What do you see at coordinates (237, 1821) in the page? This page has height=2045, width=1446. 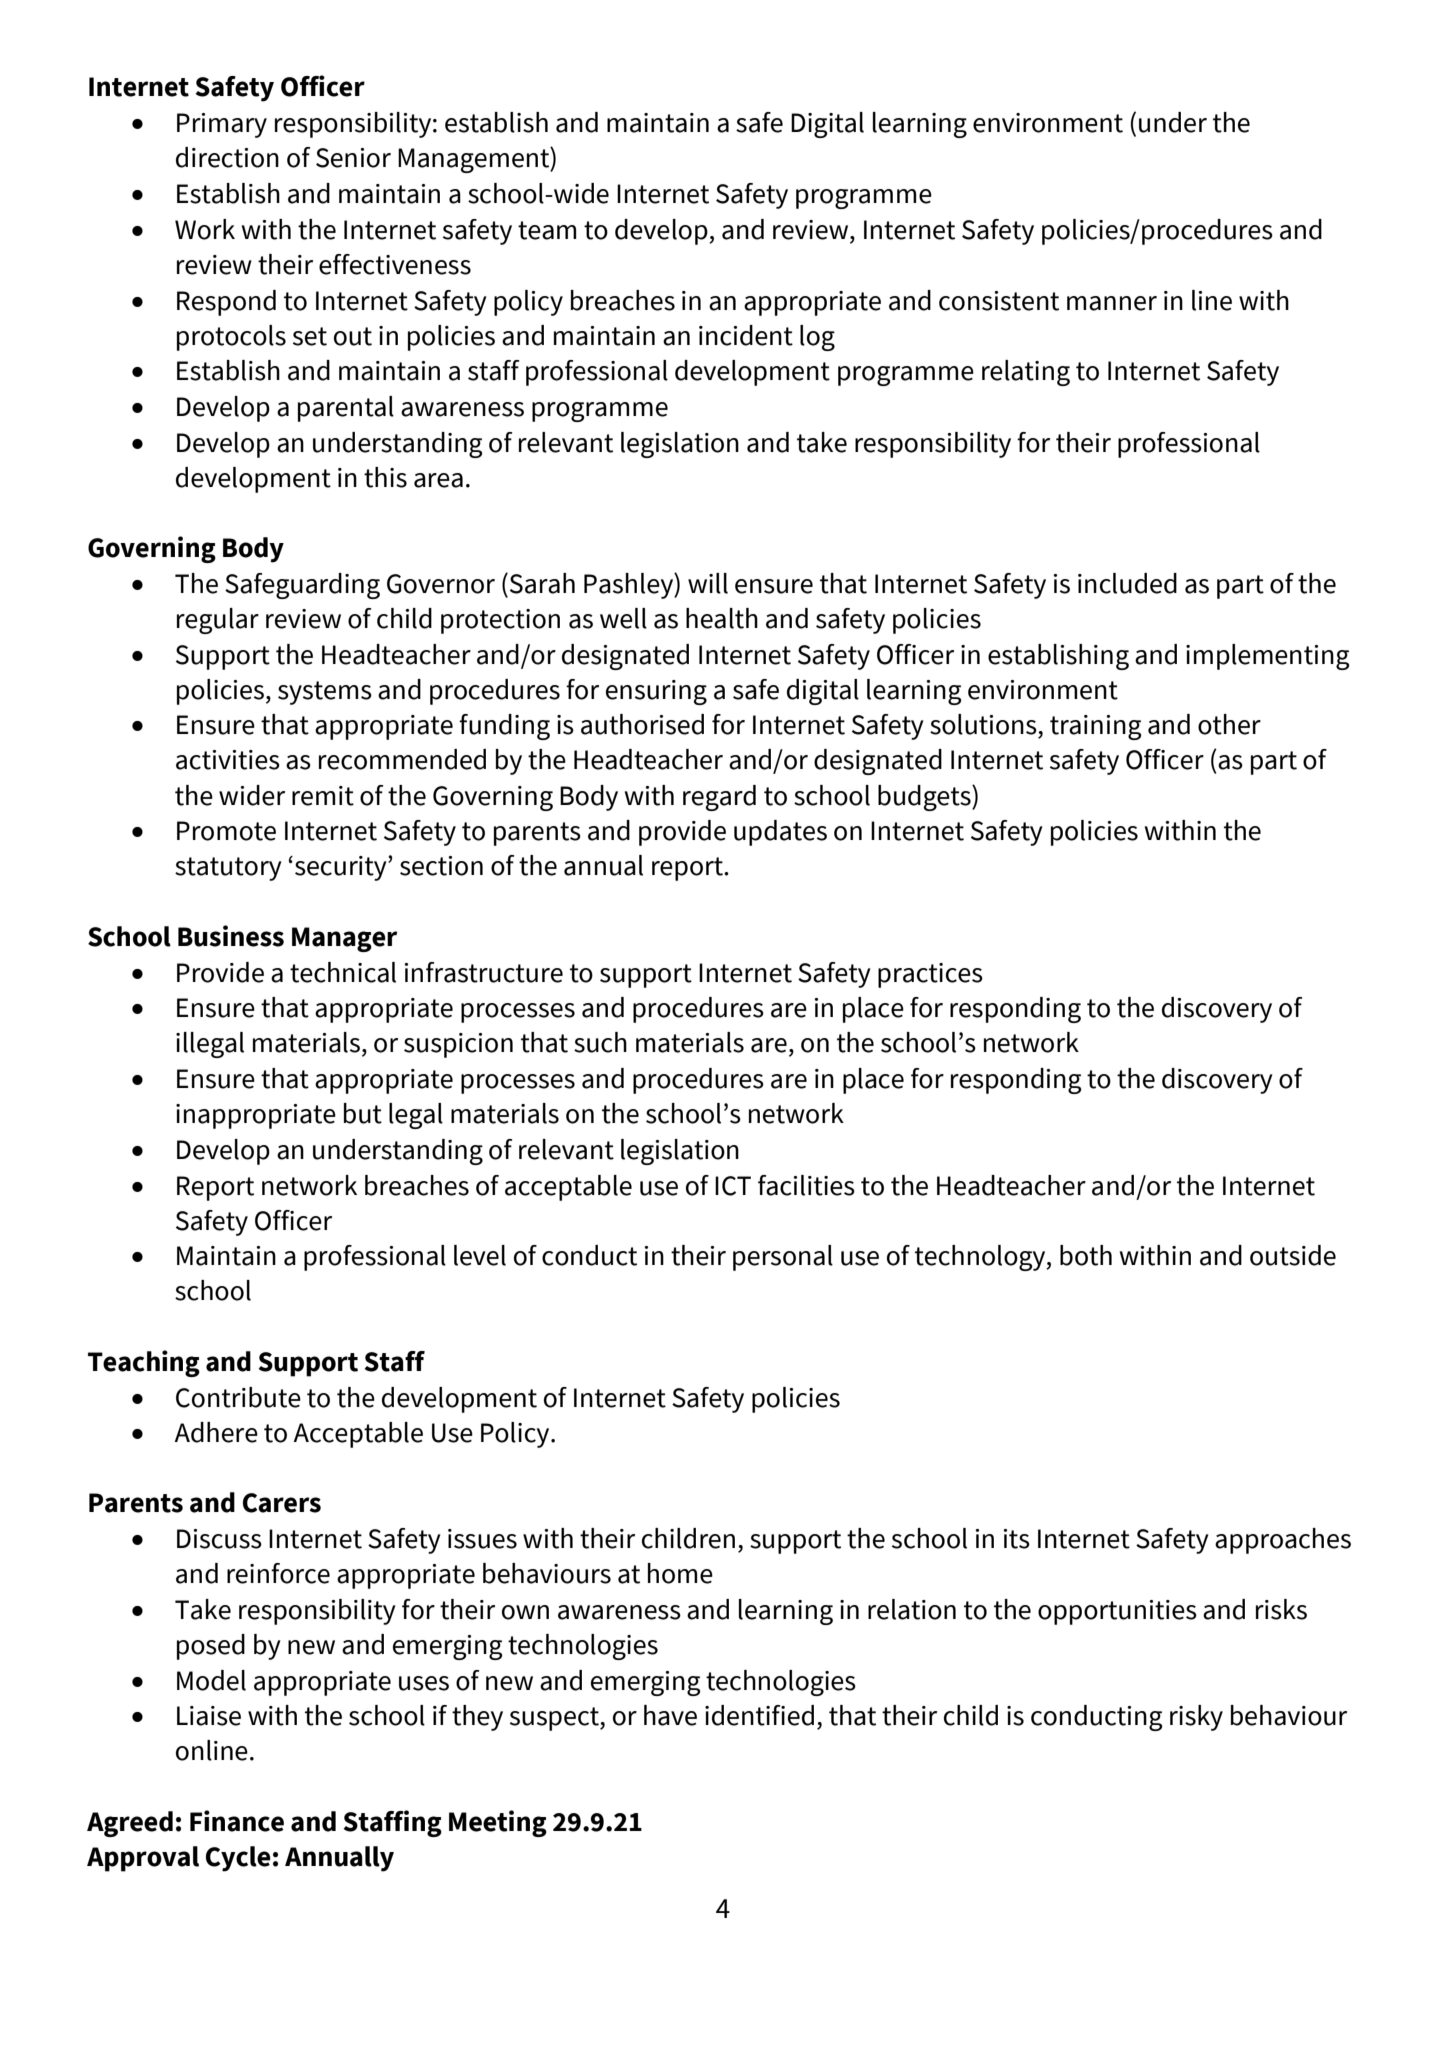 I see `Finance` at bounding box center [237, 1821].
